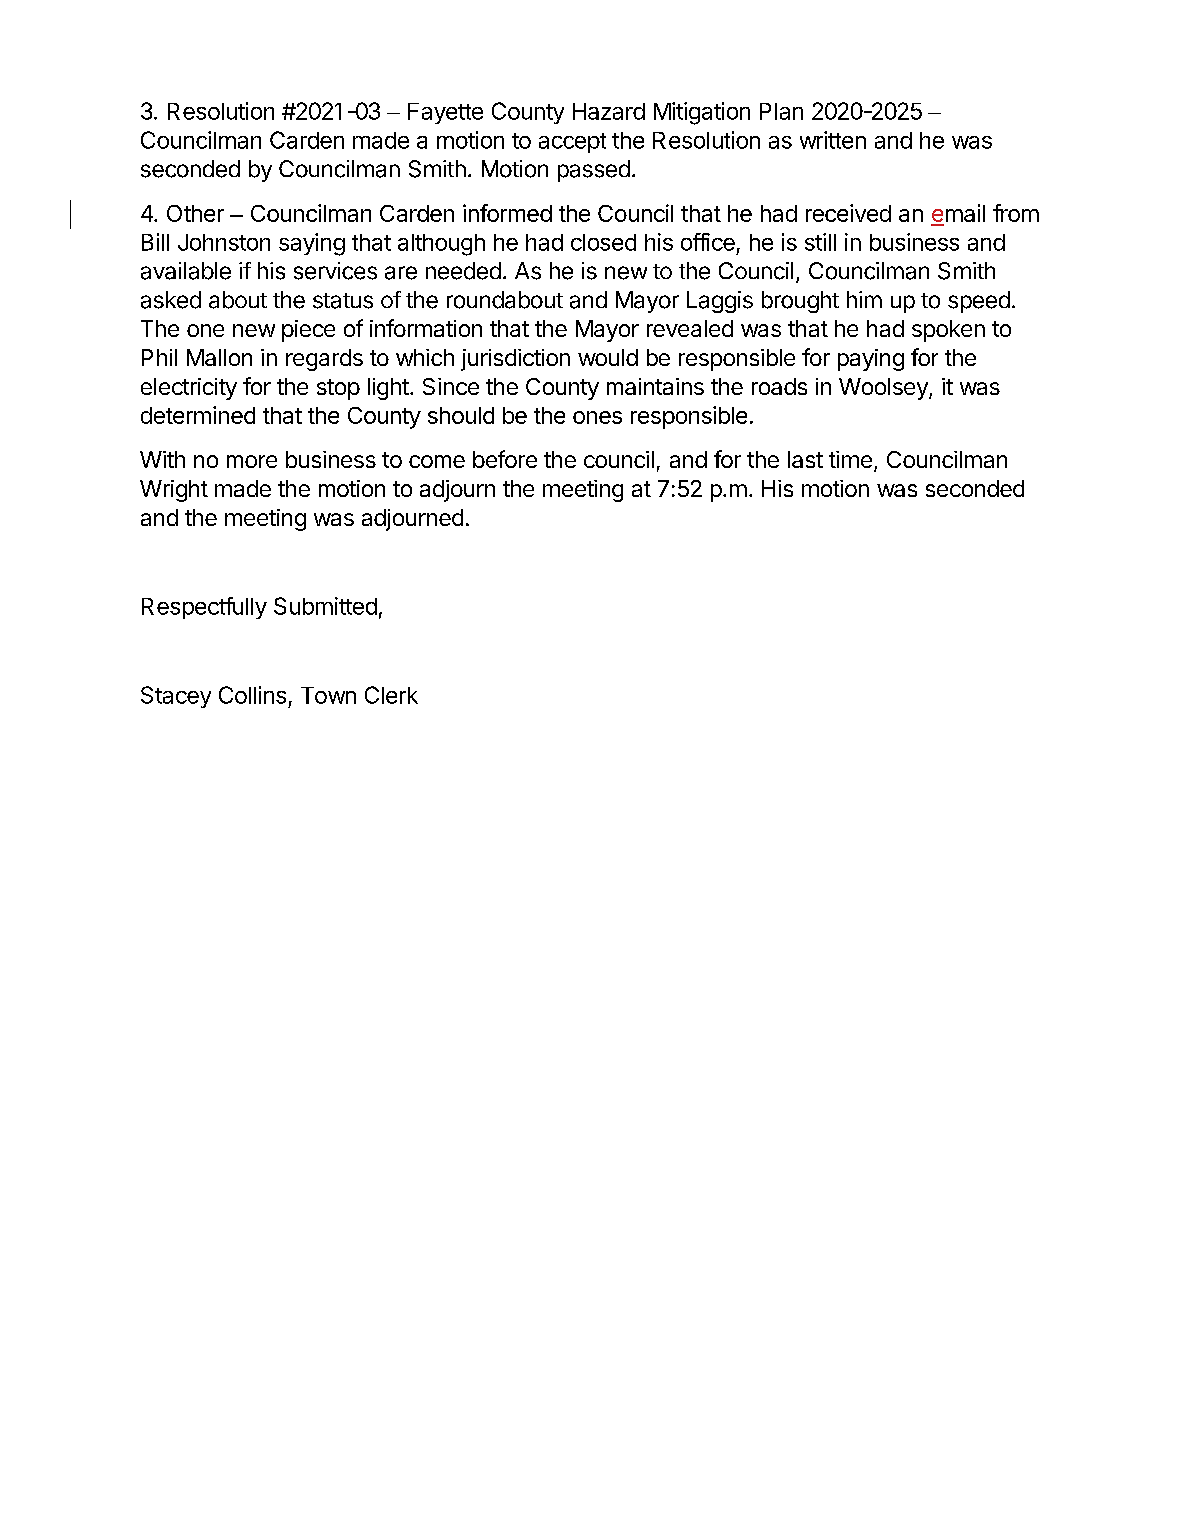 The height and width of the screenshot is (1535, 1186). What do you see at coordinates (252, 695) in the screenshot?
I see `Collins` at bounding box center [252, 695].
